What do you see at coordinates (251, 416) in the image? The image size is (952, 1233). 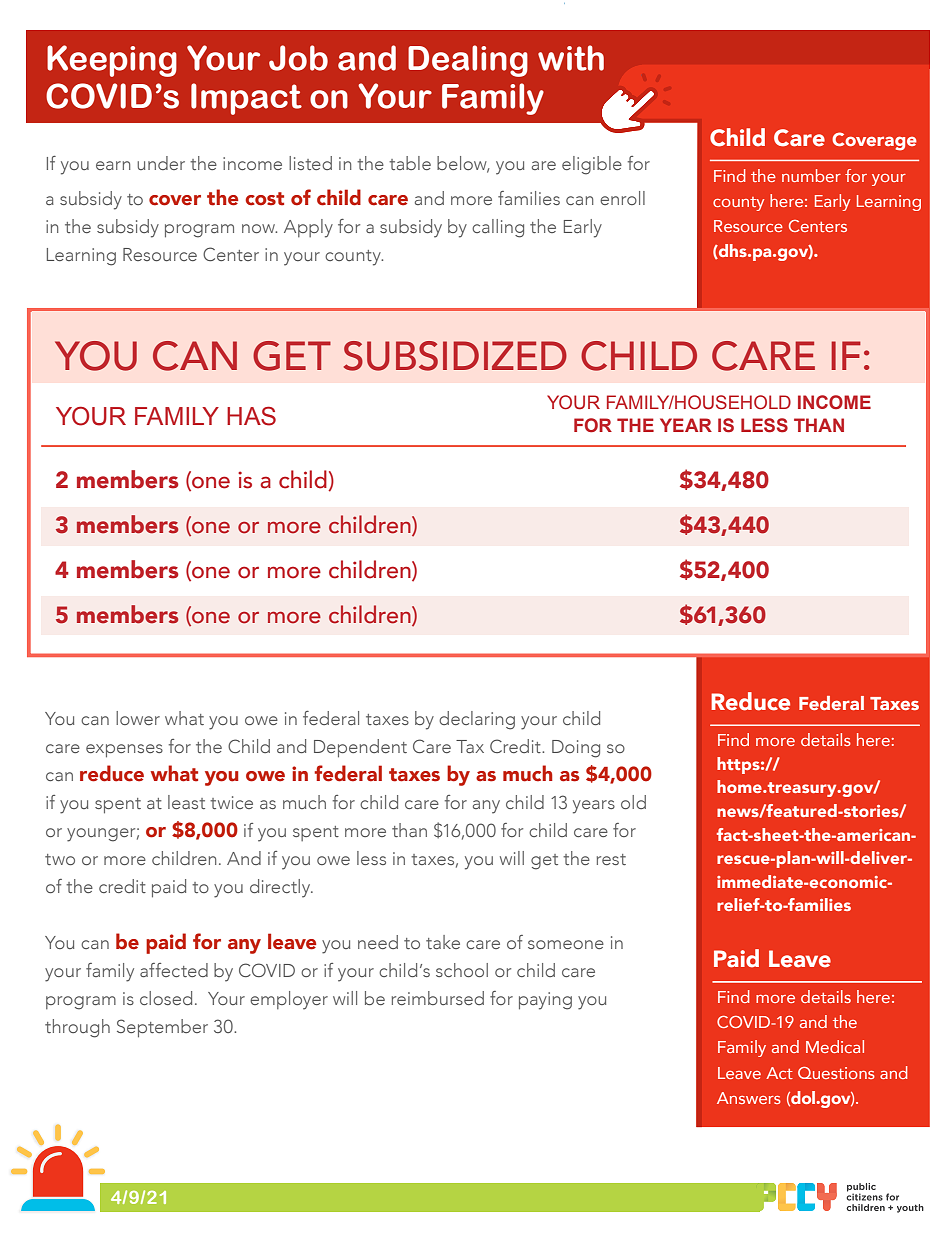 I see `HAS` at bounding box center [251, 416].
